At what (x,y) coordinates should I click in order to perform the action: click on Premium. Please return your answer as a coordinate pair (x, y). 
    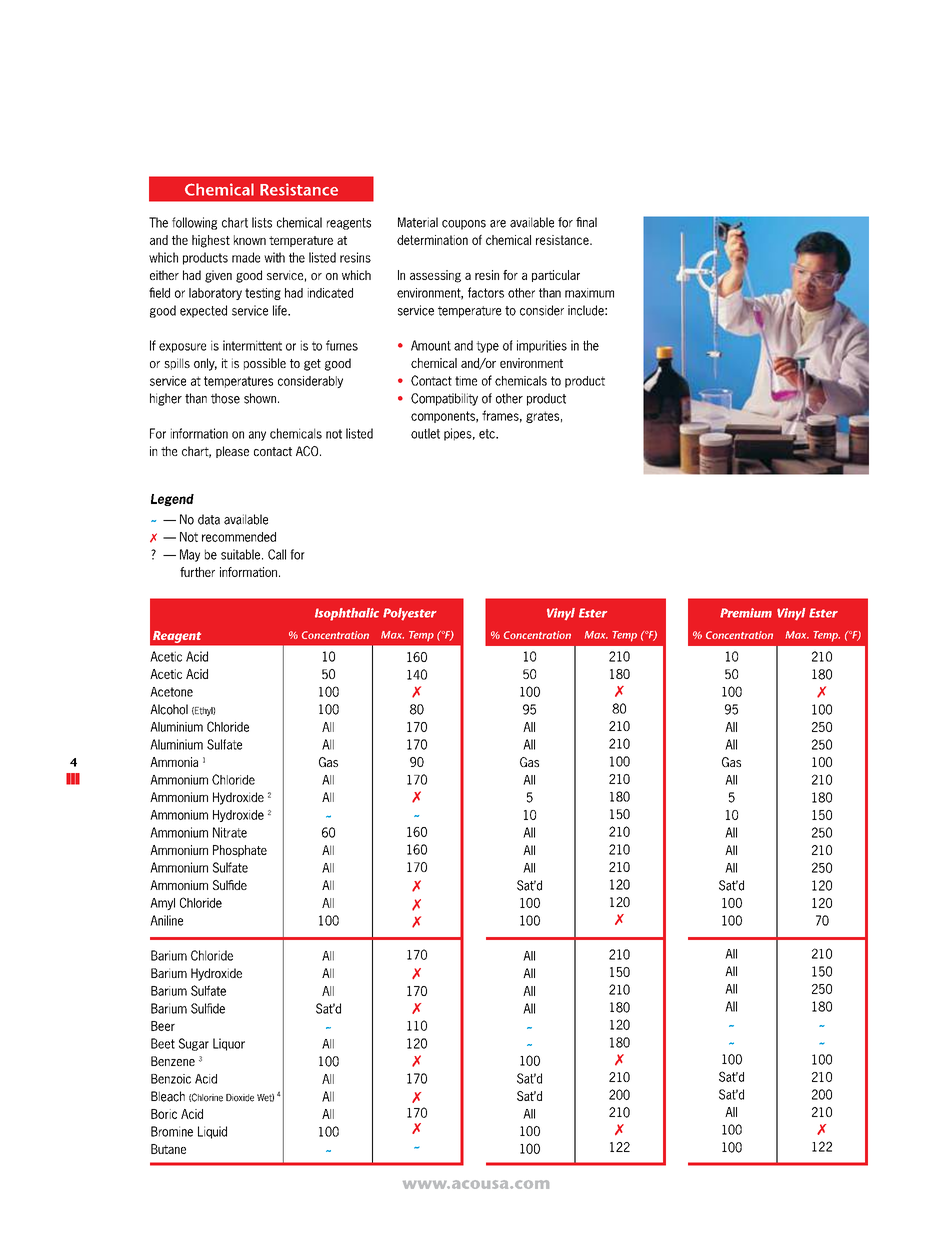
    Looking at the image, I should click on (746, 613).
